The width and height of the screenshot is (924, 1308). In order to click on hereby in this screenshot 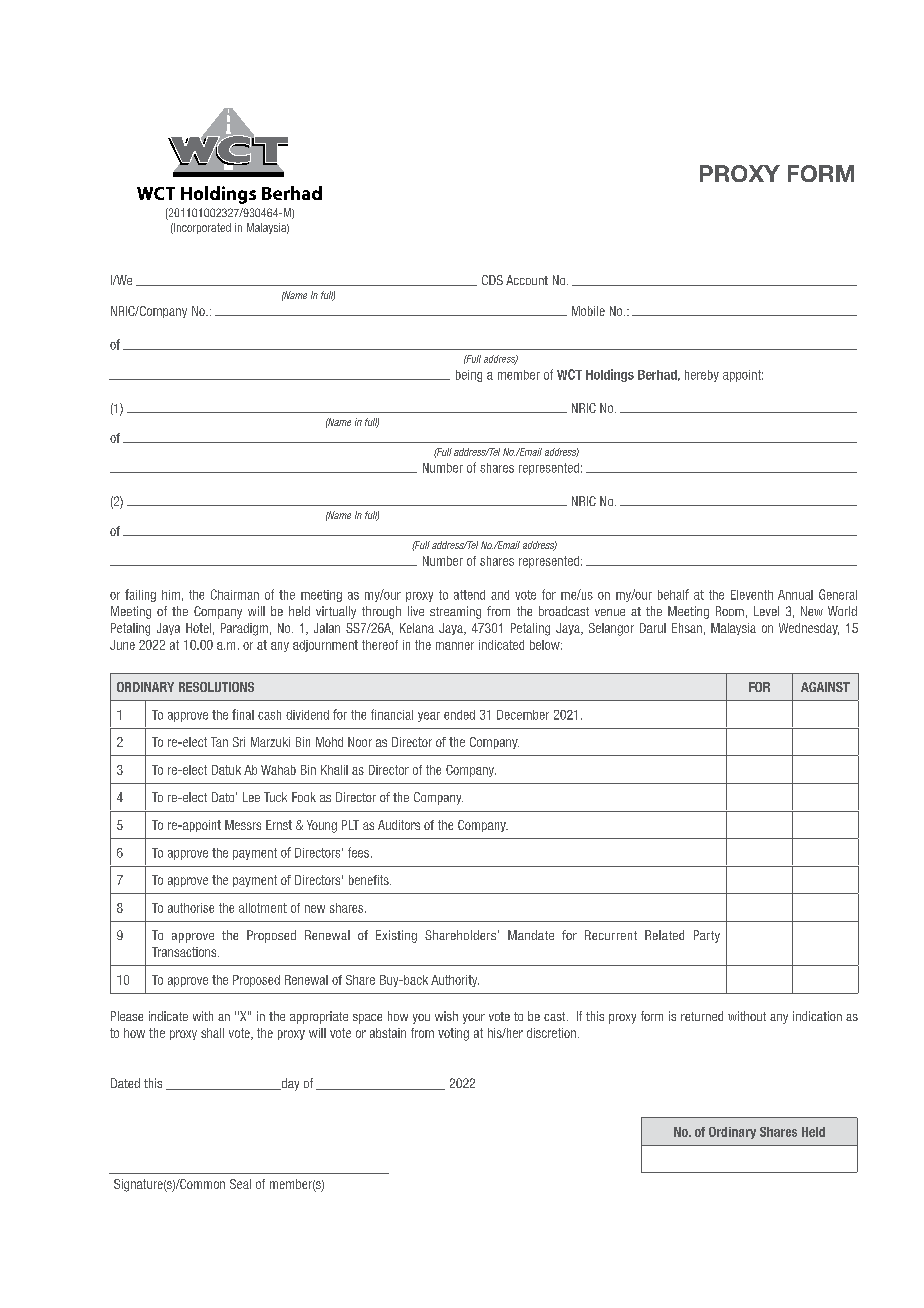, I will do `click(702, 376)`.
